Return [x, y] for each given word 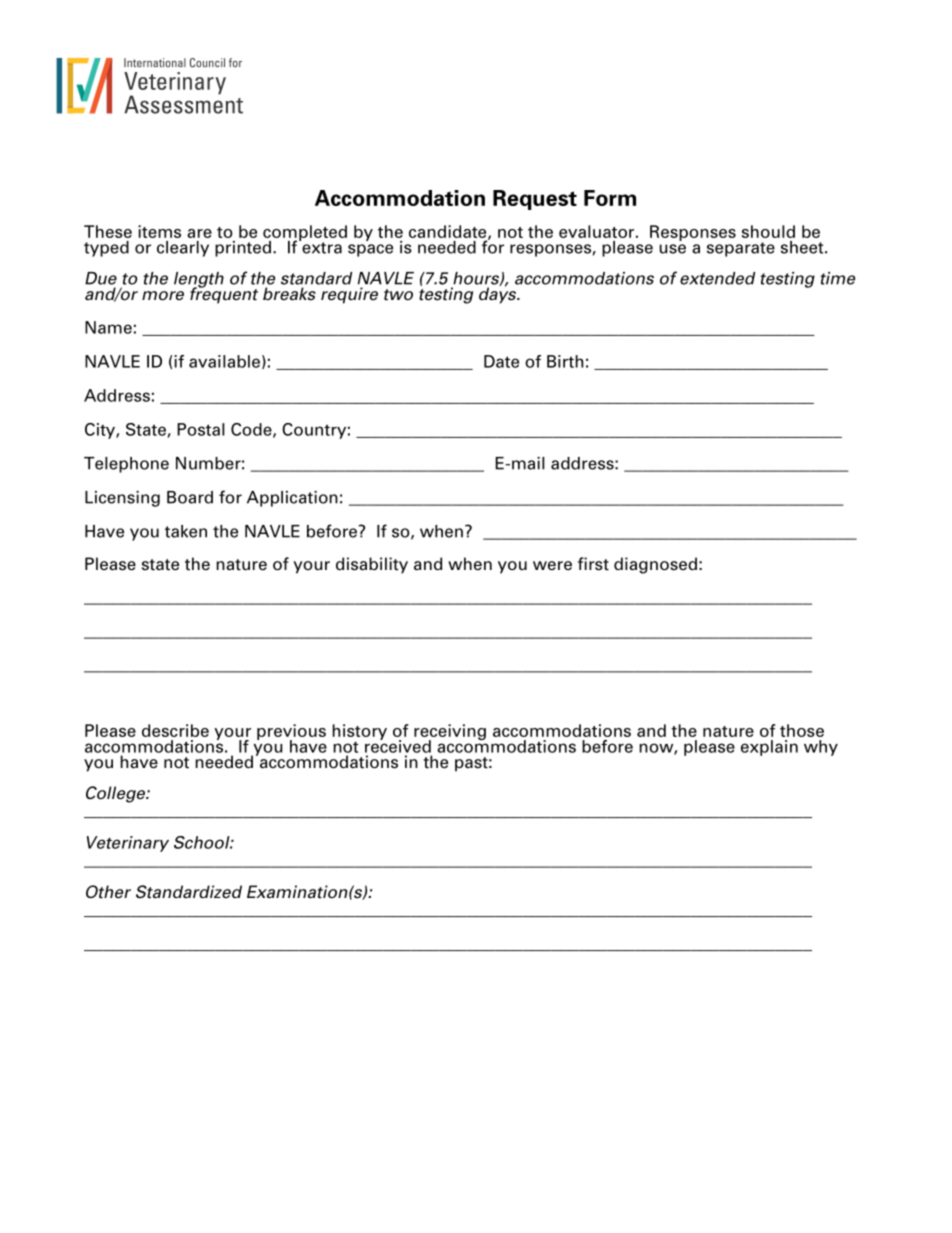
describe [175, 730]
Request [535, 200]
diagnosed [655, 565]
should [768, 231]
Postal [201, 429]
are [199, 233]
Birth [565, 361]
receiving [450, 733]
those [802, 730]
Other [108, 892]
